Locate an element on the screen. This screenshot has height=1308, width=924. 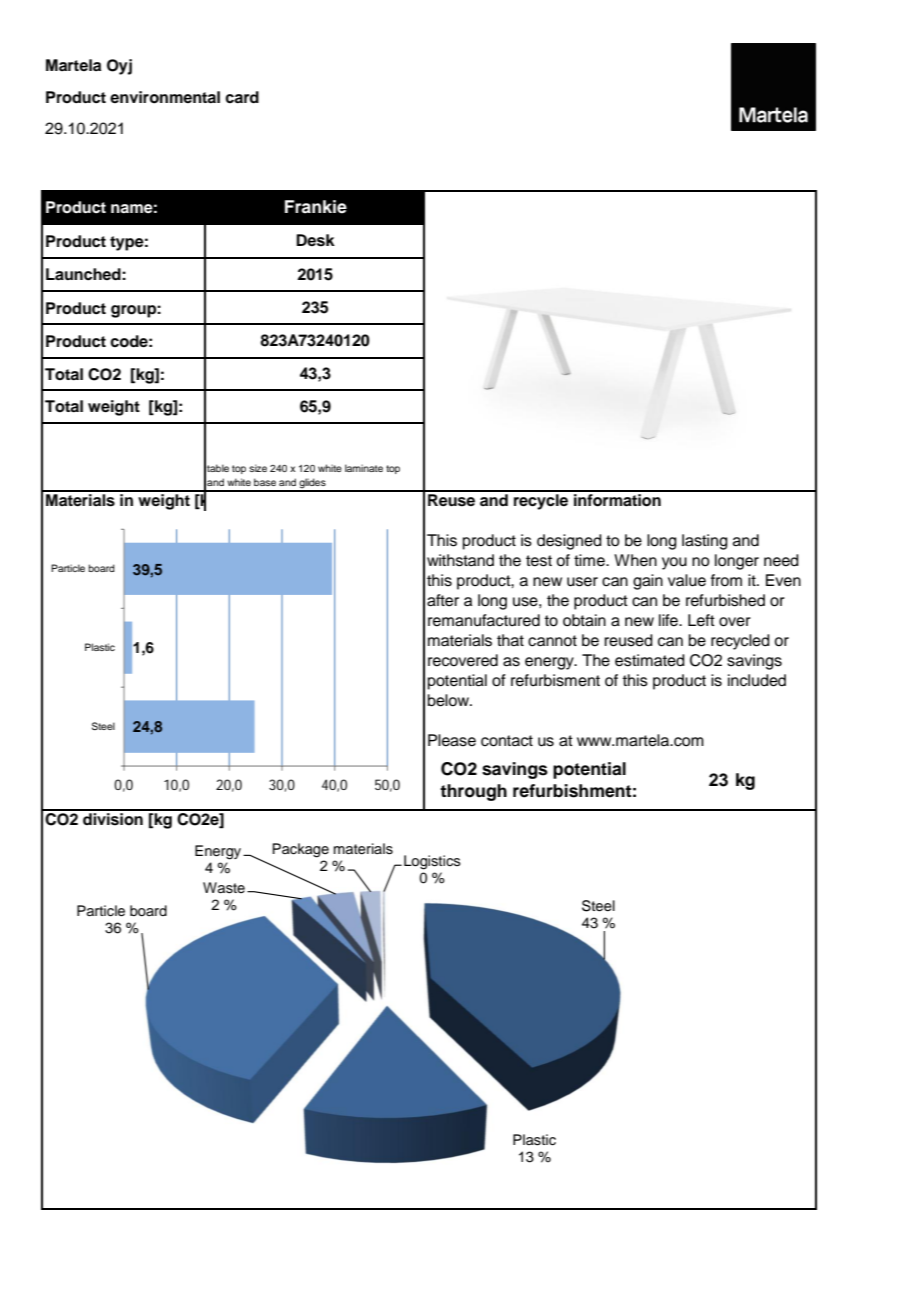
included is located at coordinates (757, 680).
